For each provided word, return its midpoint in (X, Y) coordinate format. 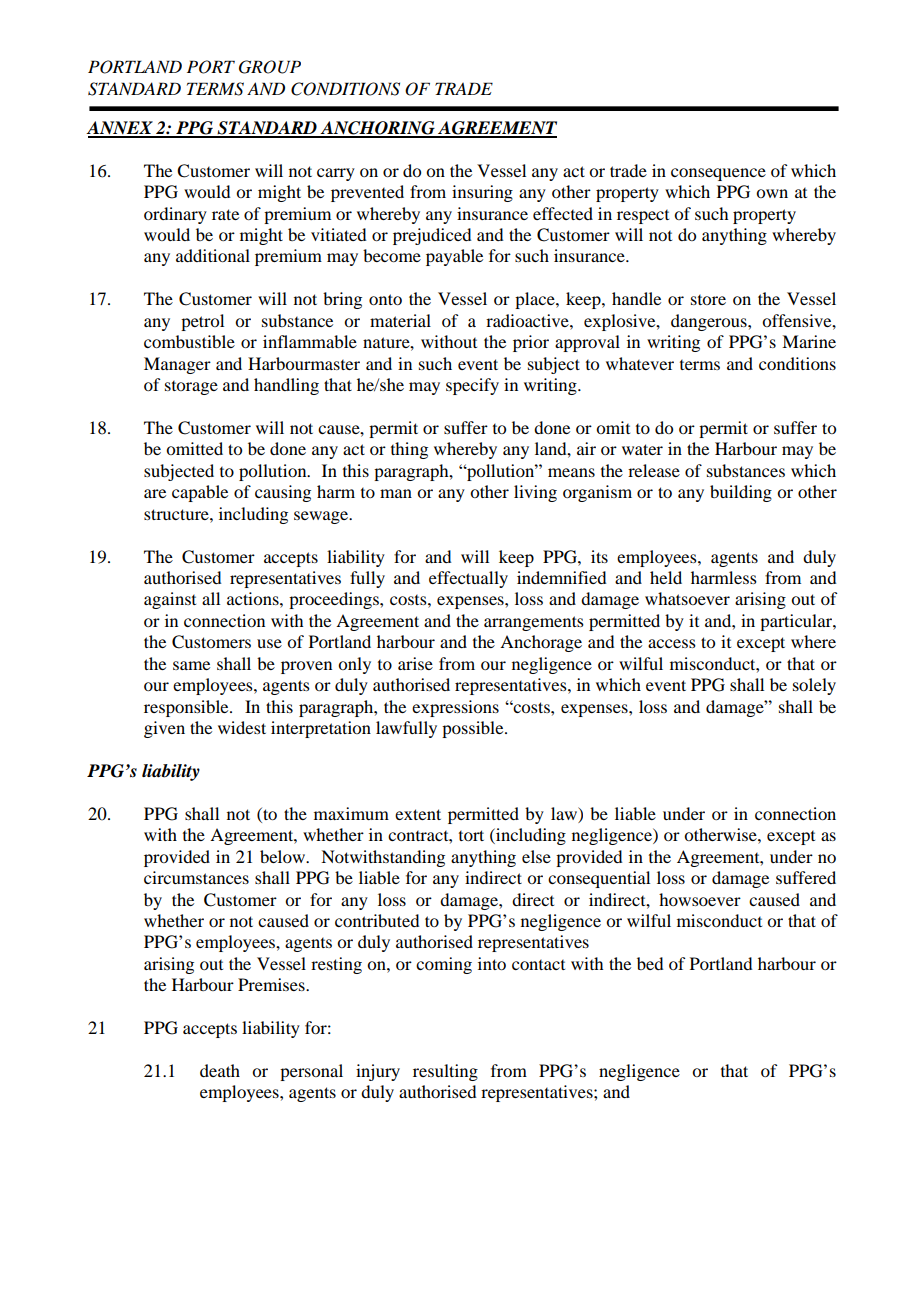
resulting (445, 1072)
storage (191, 388)
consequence (718, 174)
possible (474, 729)
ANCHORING (377, 129)
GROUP (270, 67)
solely (814, 686)
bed (650, 963)
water (642, 449)
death (220, 1070)
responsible (187, 708)
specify (472, 386)
